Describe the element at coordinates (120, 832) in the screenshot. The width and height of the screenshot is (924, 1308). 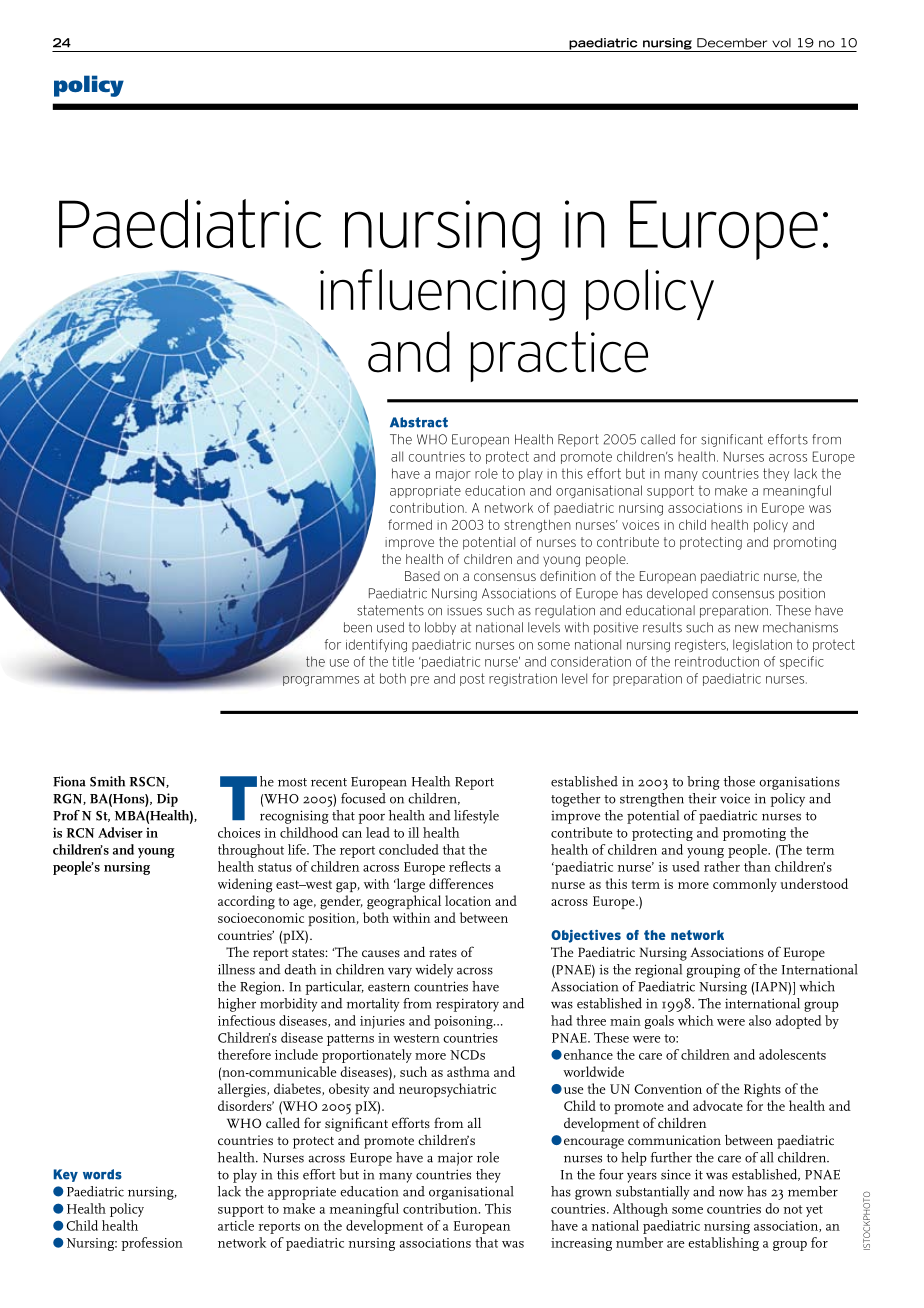
I see `Adviser` at that location.
